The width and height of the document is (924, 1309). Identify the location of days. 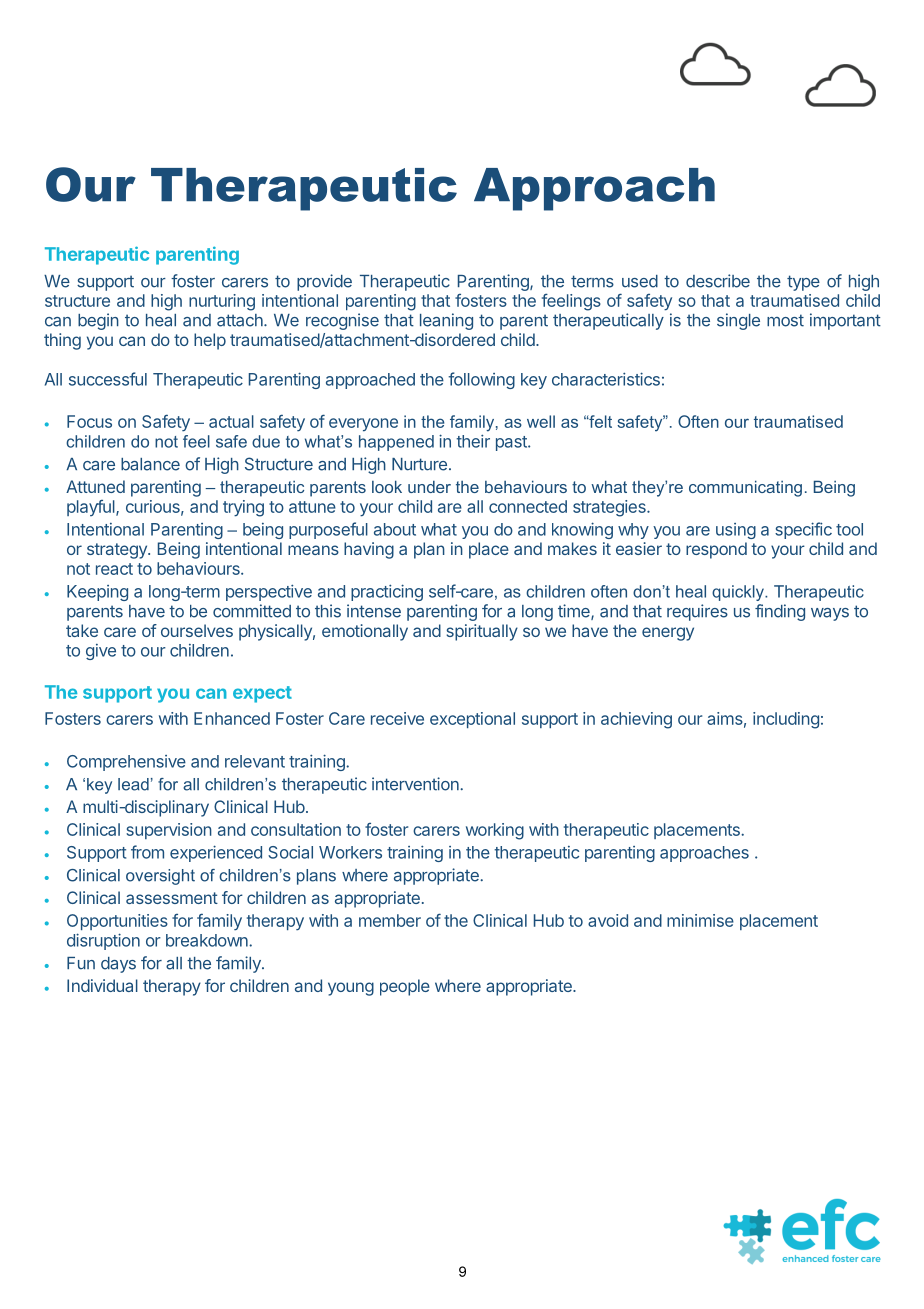
(118, 965).
